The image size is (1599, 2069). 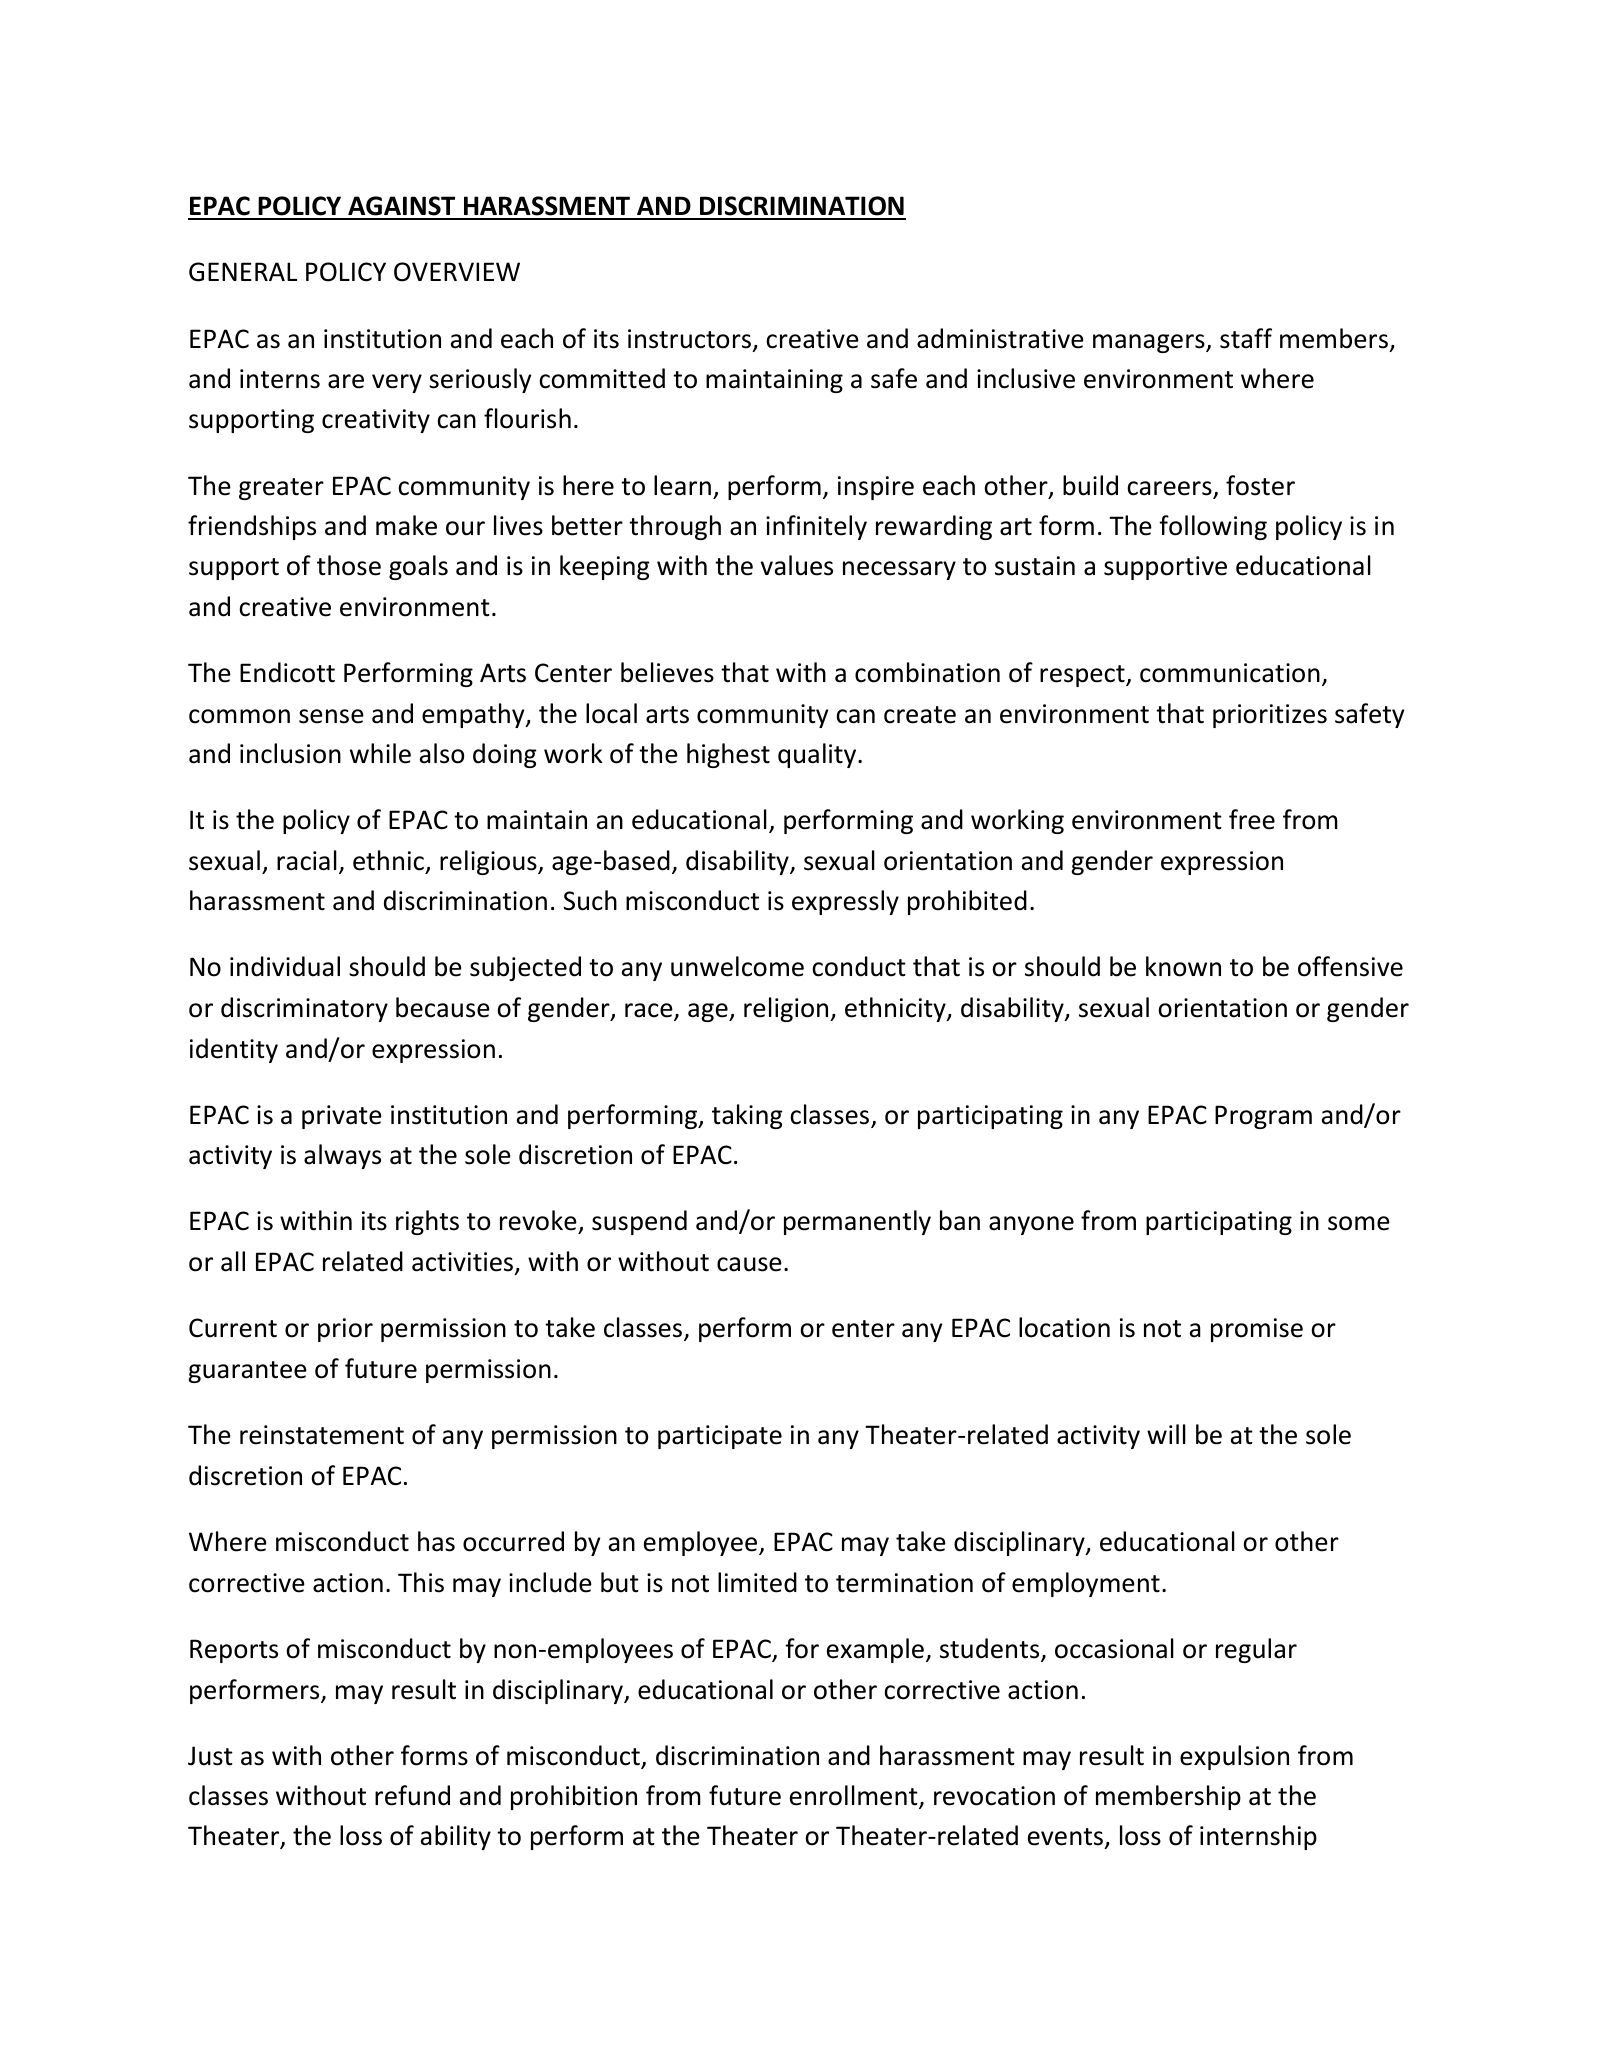 What do you see at coordinates (857, 1222) in the screenshot?
I see `permanently` at bounding box center [857, 1222].
